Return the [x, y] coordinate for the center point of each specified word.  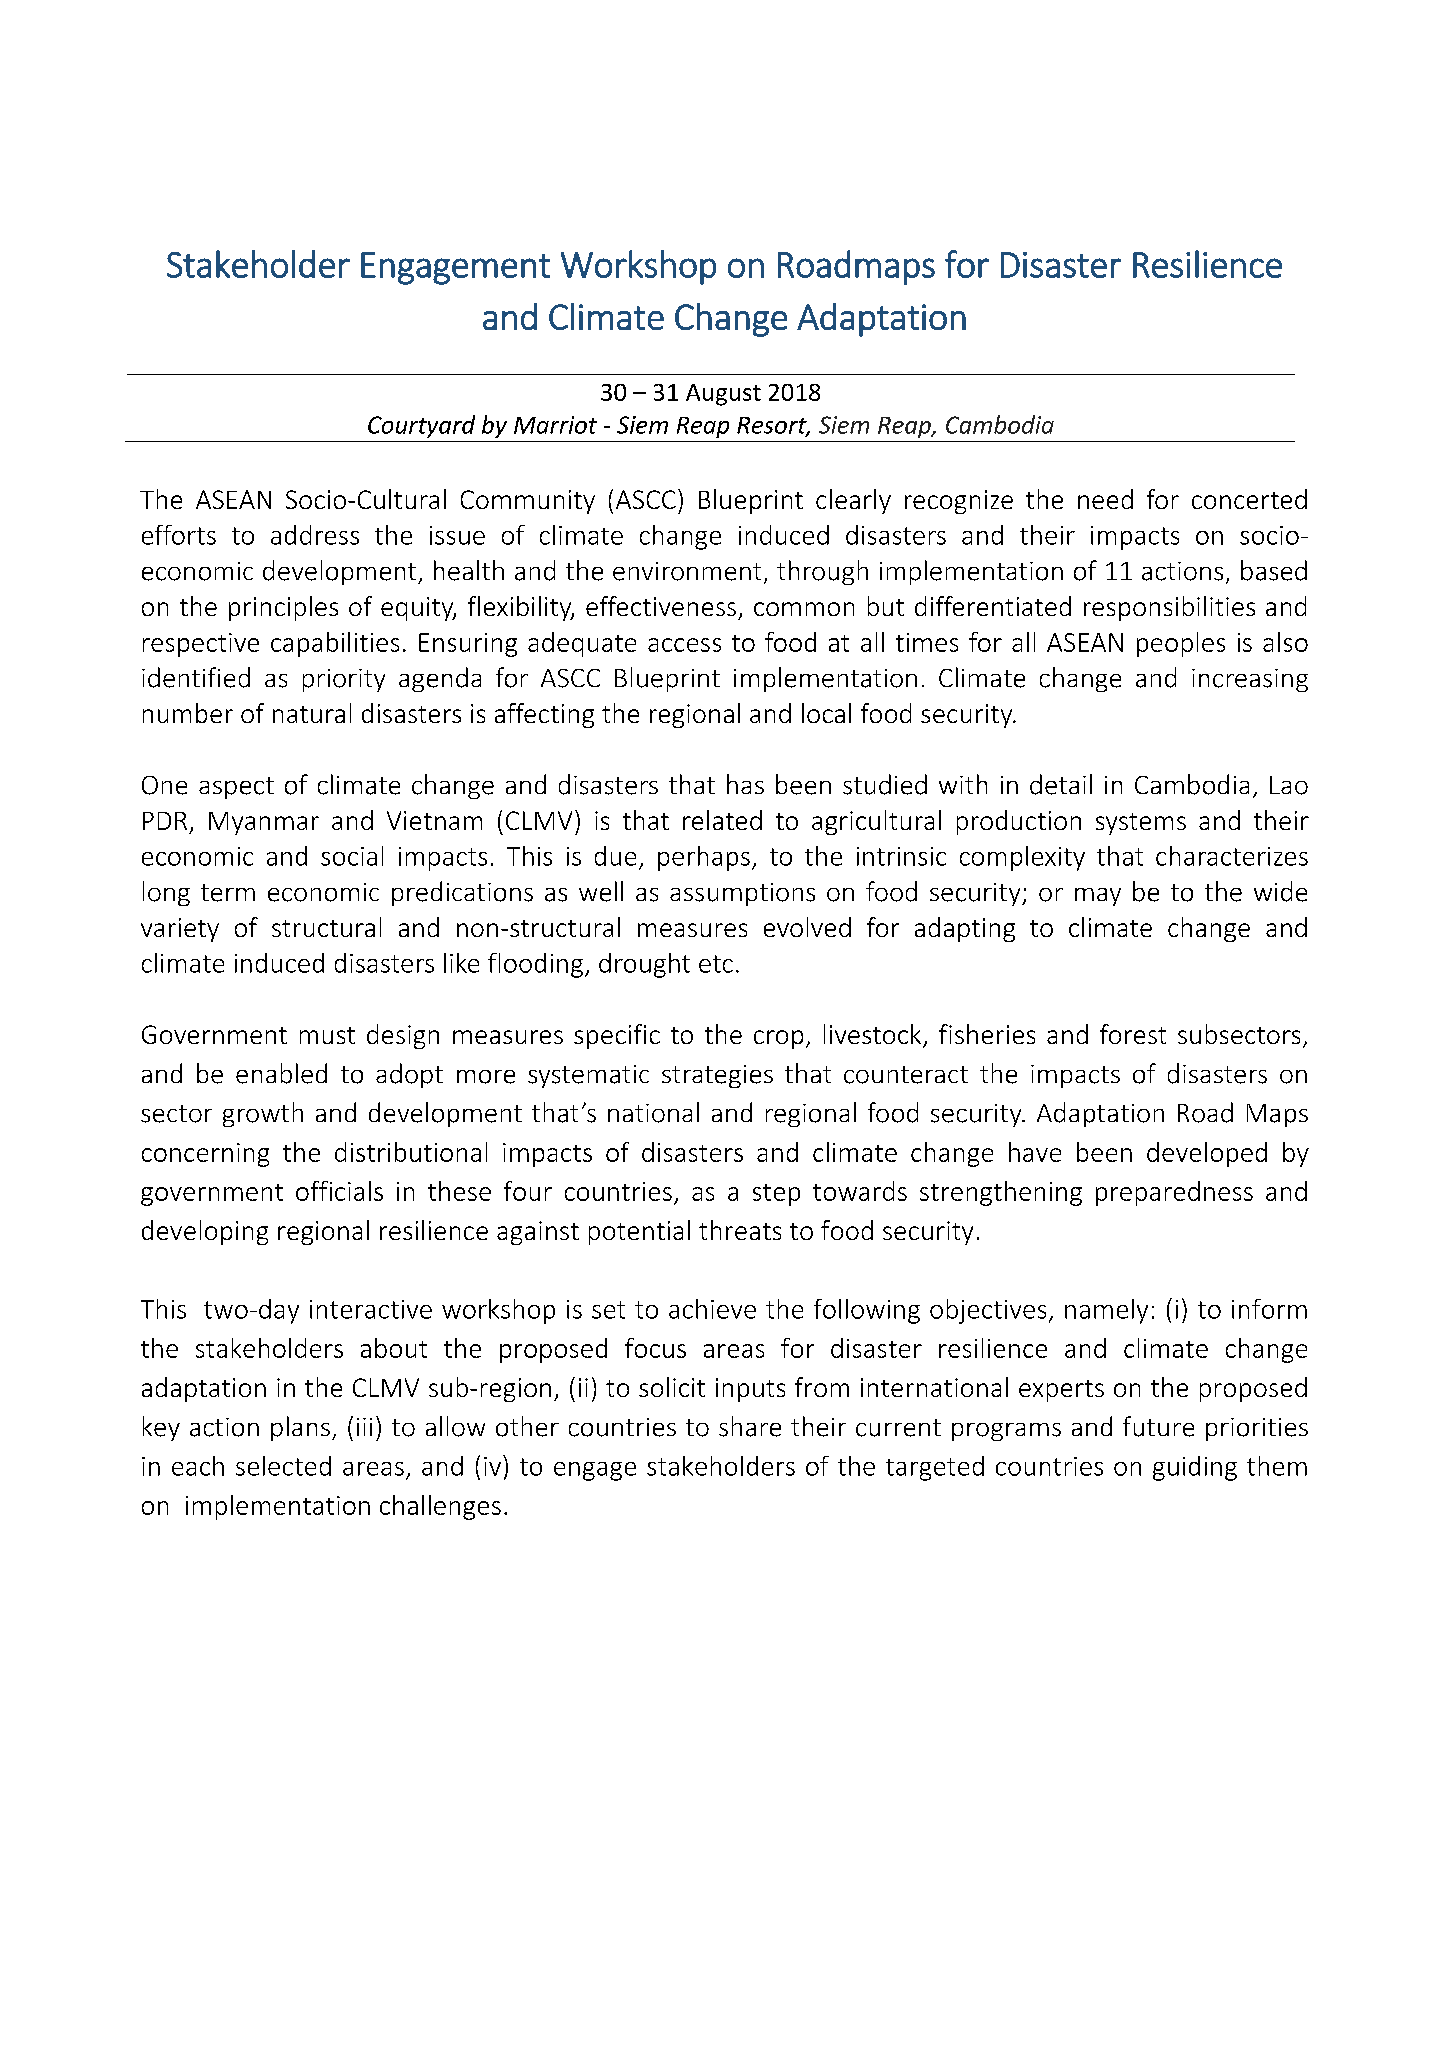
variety [180, 930]
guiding [1195, 1468]
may [1098, 897]
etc [716, 964]
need [1105, 499]
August [723, 395]
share [750, 1426]
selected [283, 1466]
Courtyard [421, 426]
